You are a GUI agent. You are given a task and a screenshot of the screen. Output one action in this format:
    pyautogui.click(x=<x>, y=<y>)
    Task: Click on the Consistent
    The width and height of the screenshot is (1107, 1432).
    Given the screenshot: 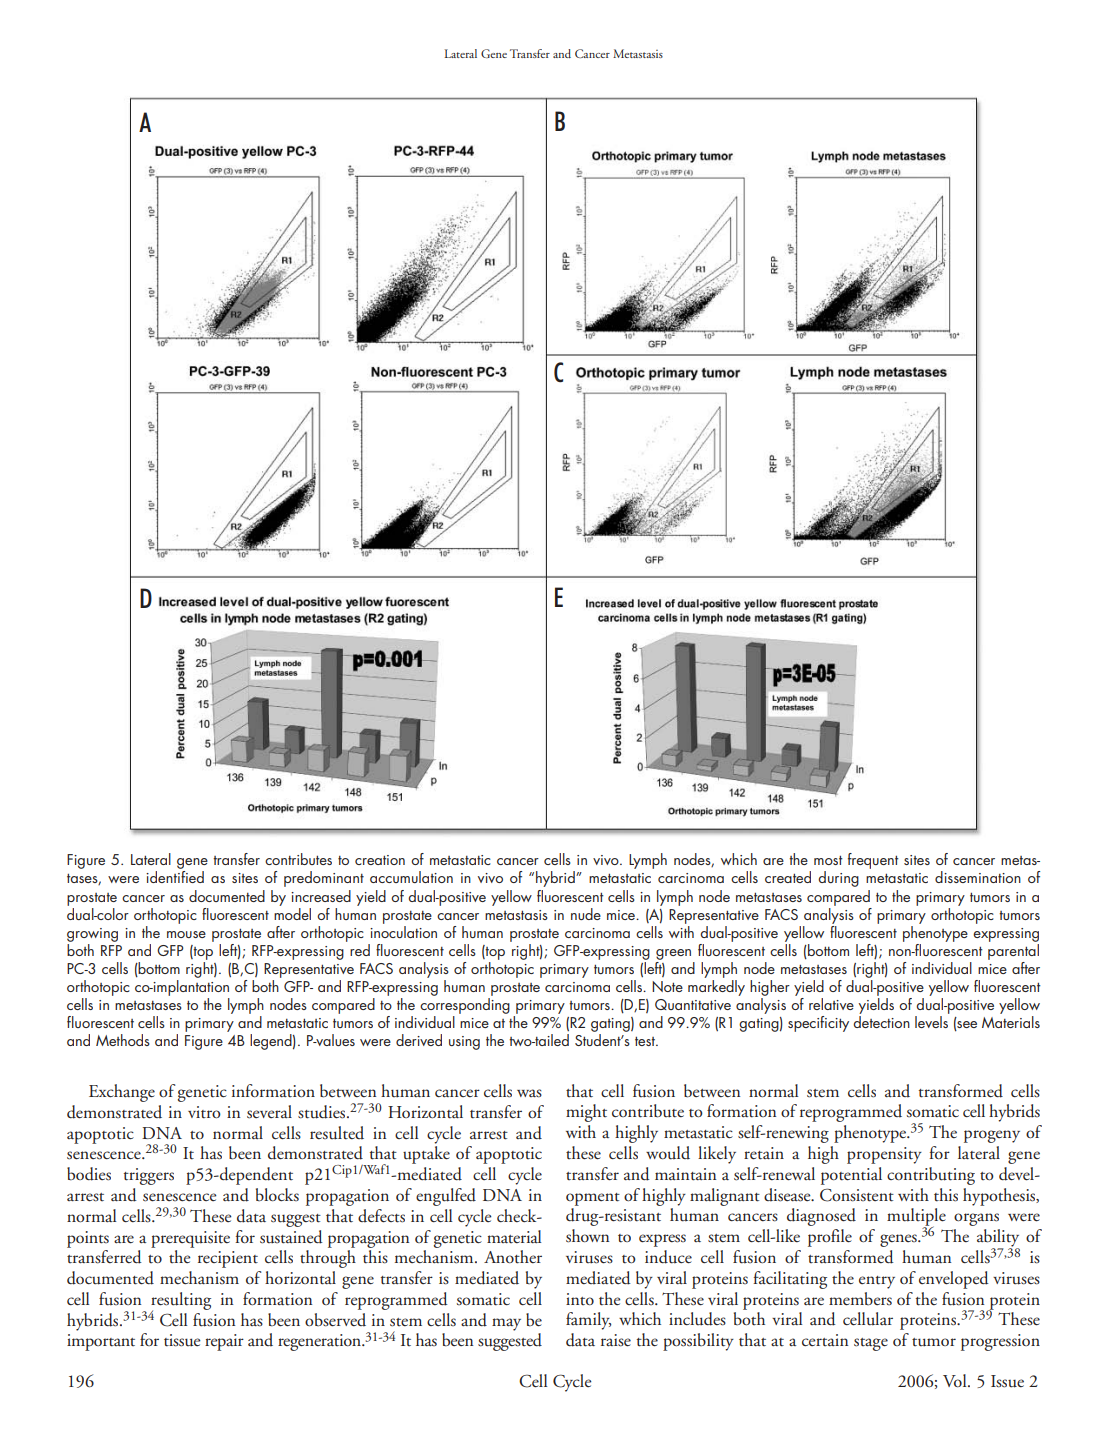 What is the action you would take?
    pyautogui.click(x=857, y=1195)
